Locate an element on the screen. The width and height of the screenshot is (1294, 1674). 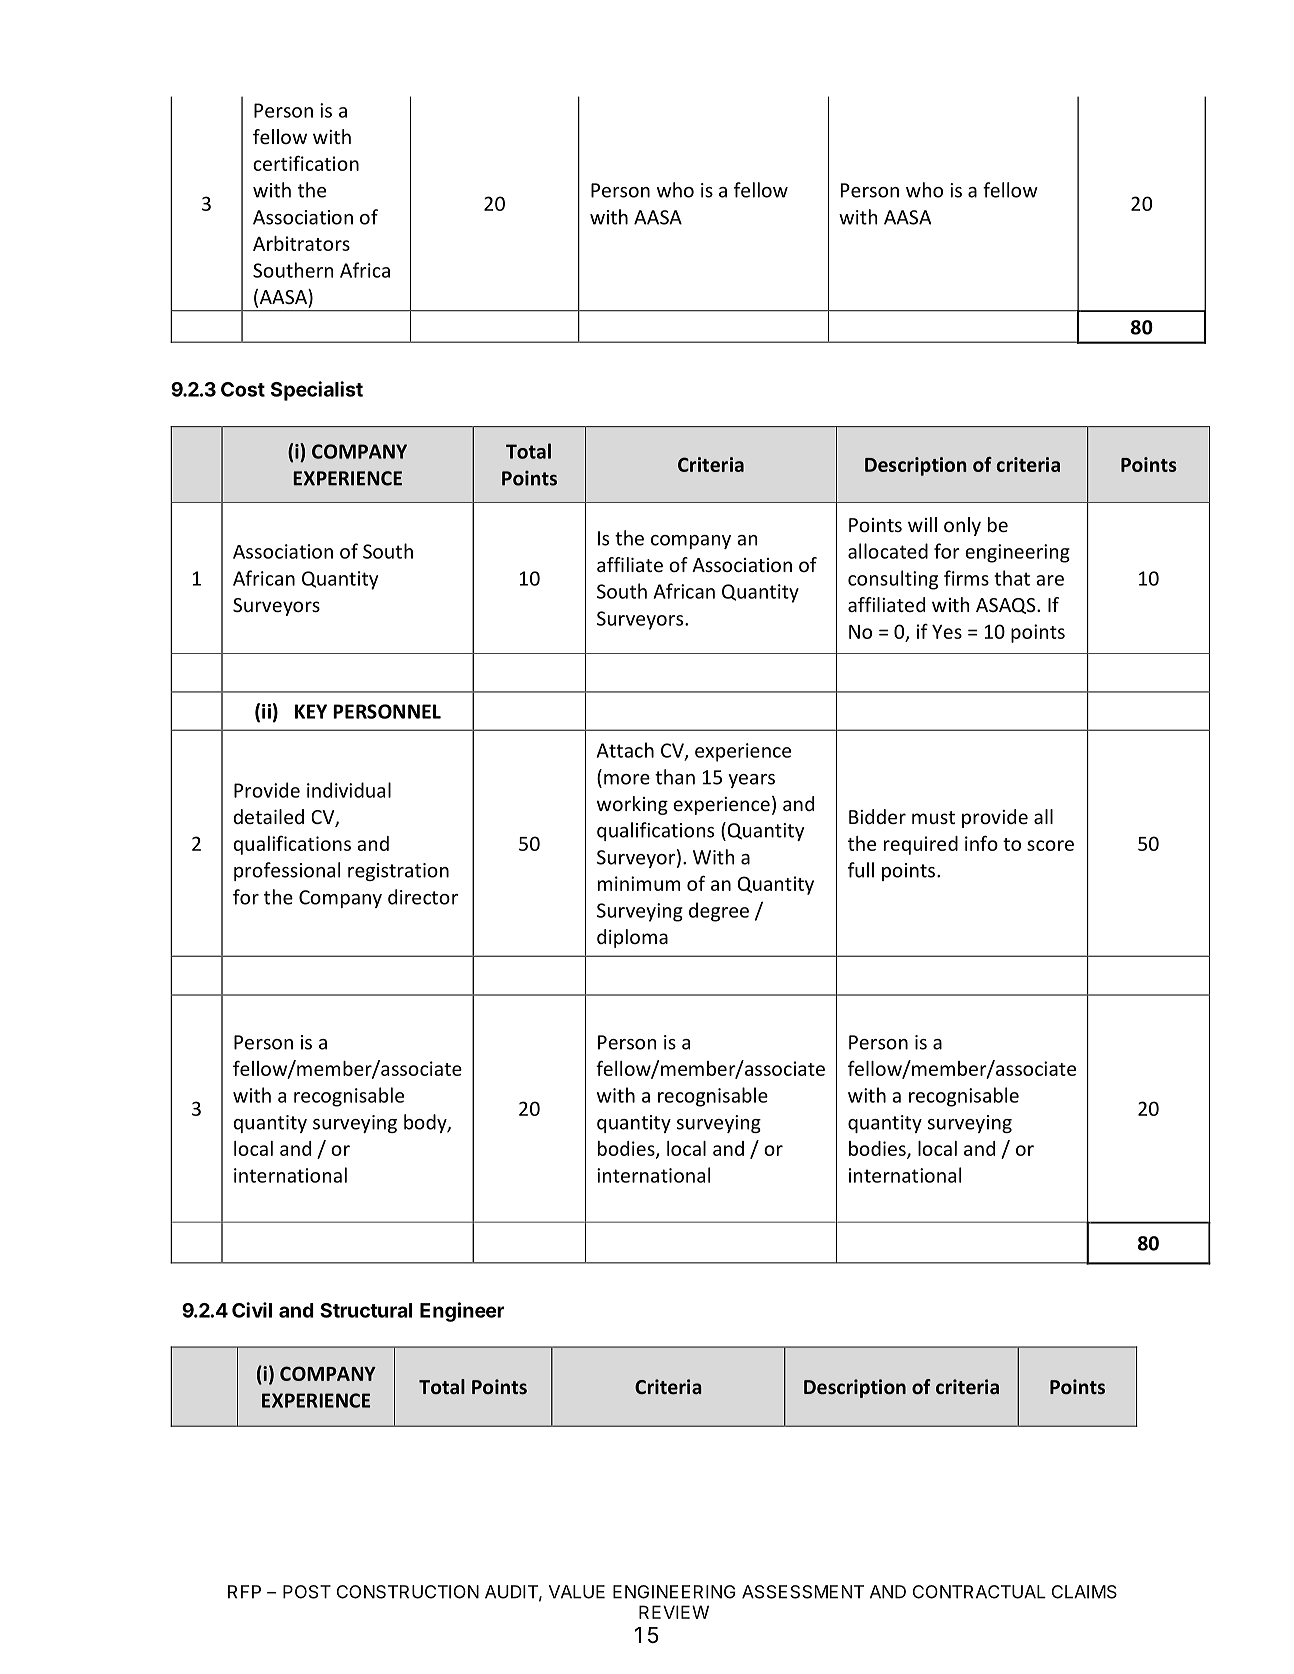
POST is located at coordinates (307, 1592).
